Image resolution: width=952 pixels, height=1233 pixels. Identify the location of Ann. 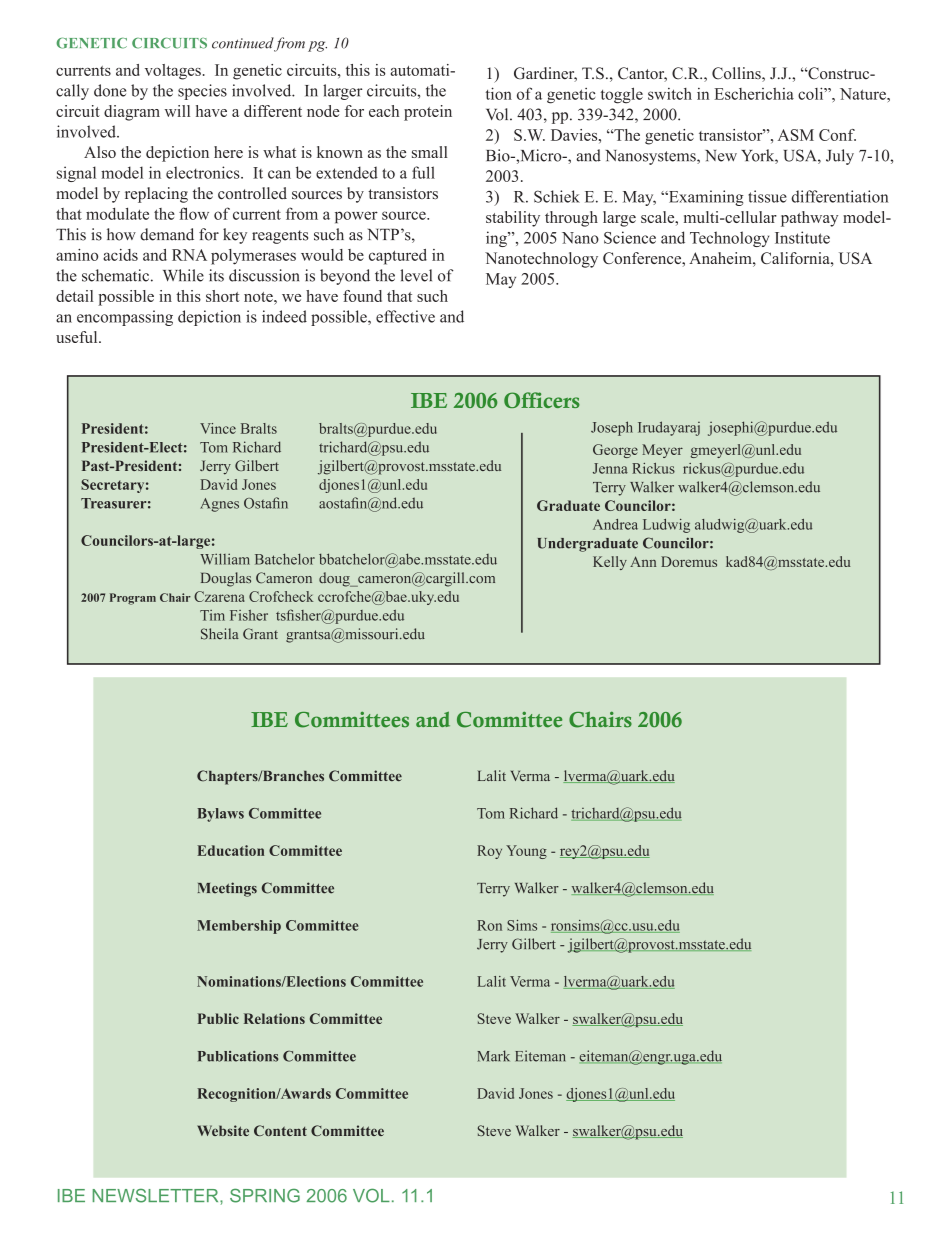
(643, 561).
